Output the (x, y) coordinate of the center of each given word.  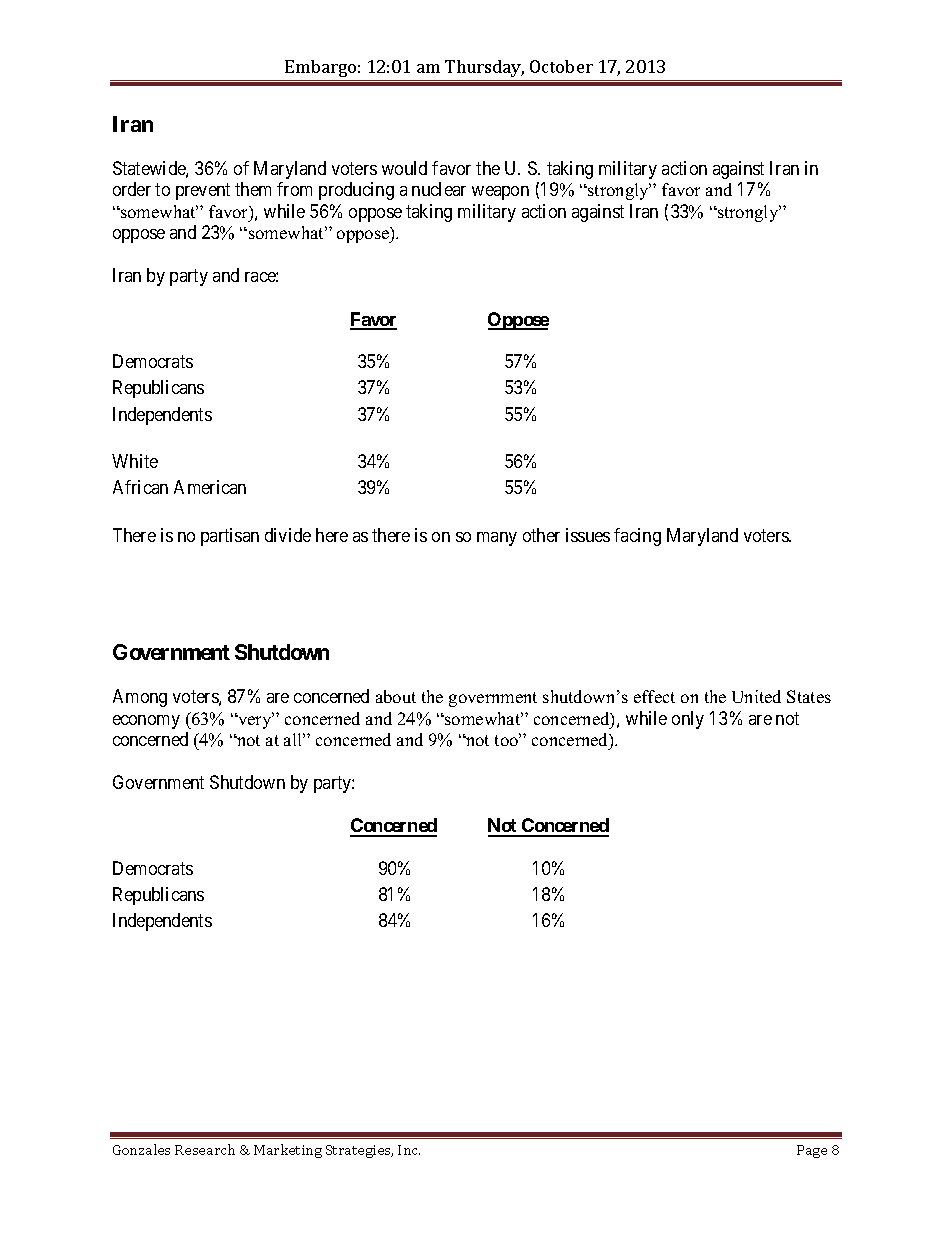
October (561, 66)
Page (812, 1151)
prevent (203, 192)
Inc (409, 1150)
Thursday (484, 68)
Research (205, 1149)
